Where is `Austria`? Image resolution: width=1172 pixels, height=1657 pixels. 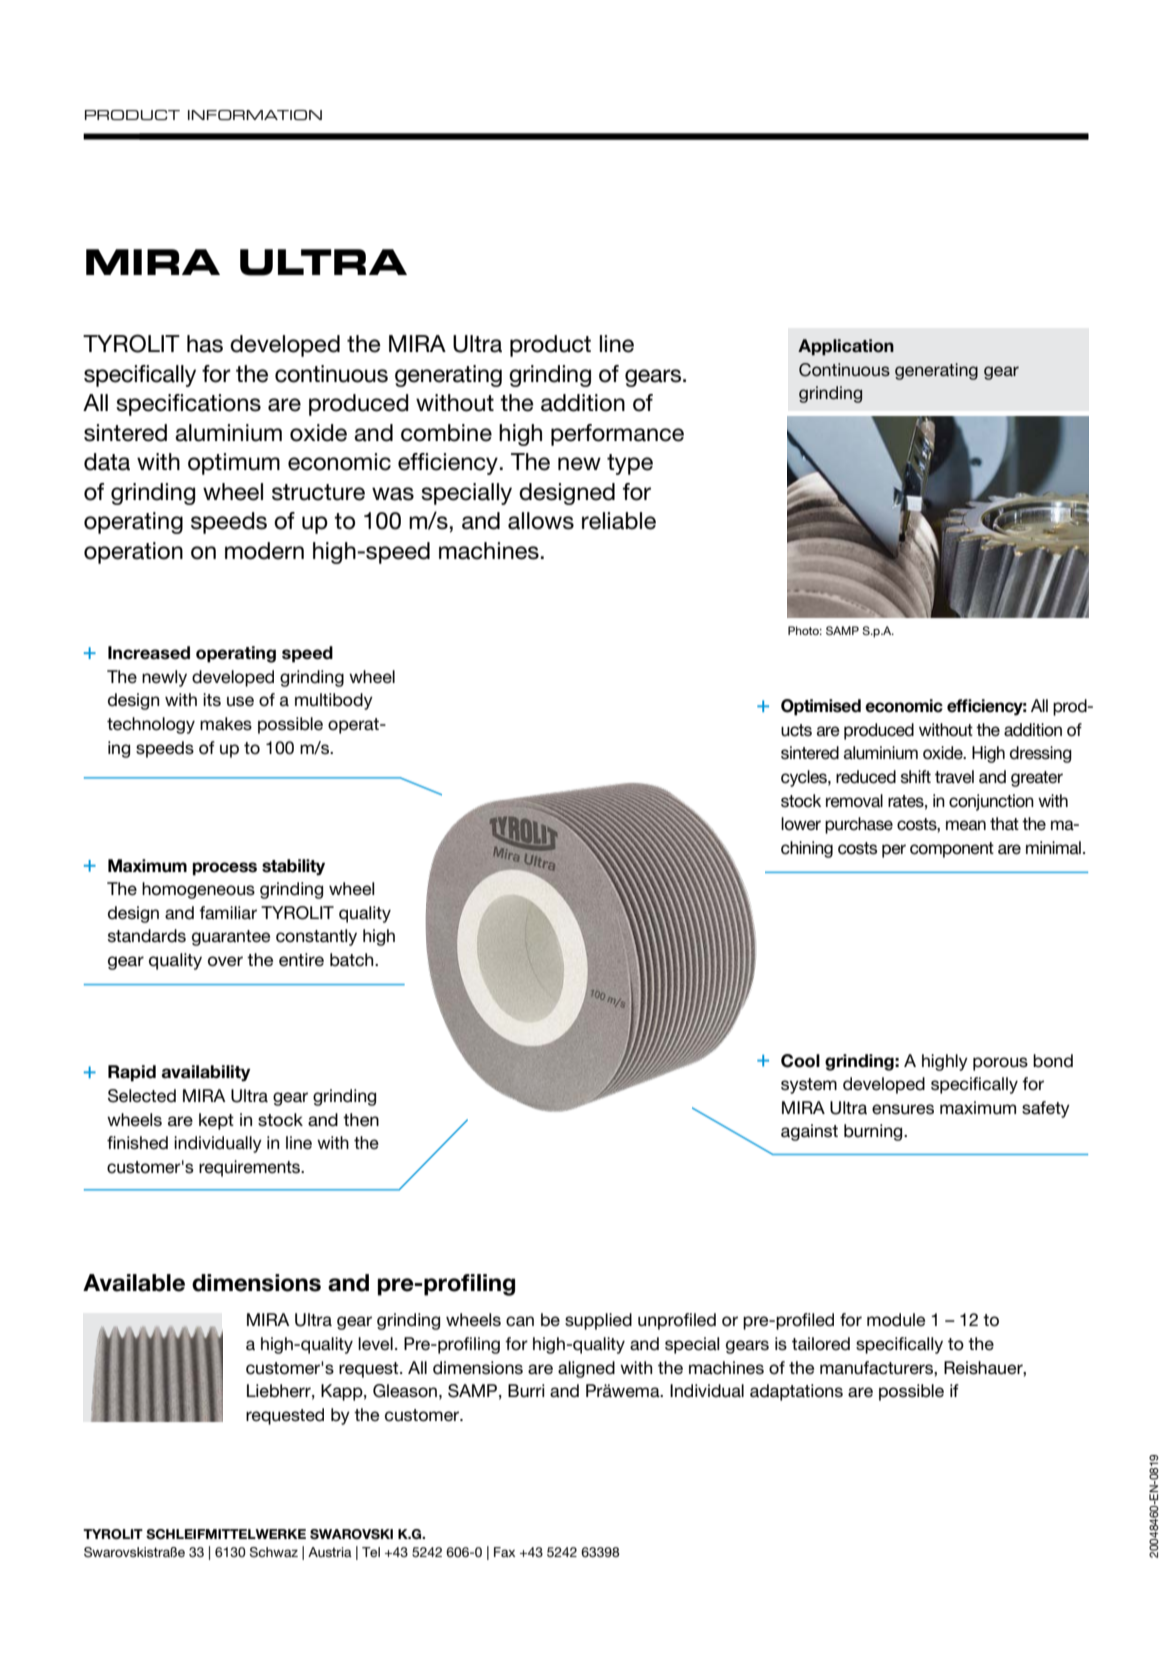
Austria is located at coordinates (330, 1552).
